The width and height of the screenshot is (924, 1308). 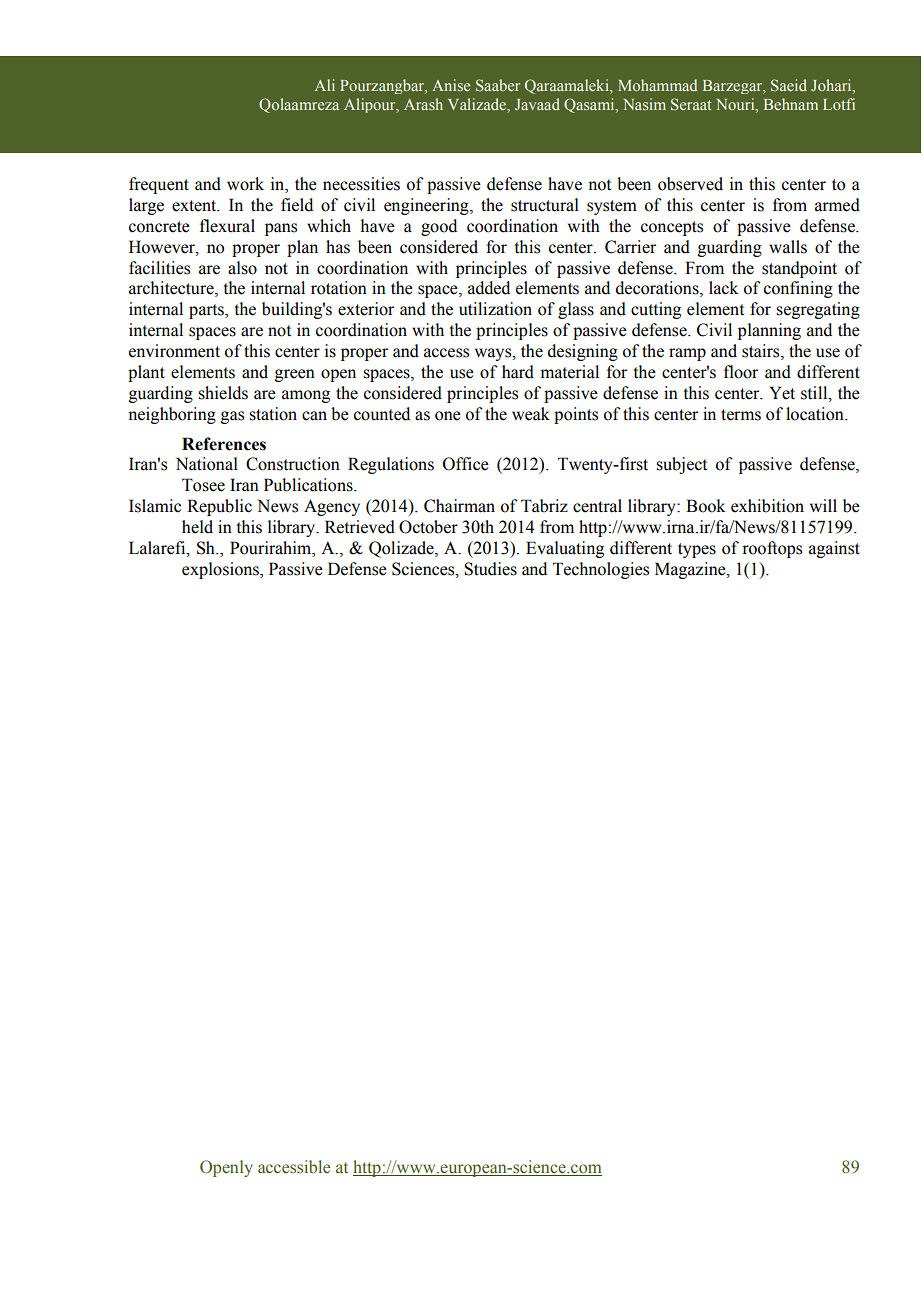 What do you see at coordinates (690, 184) in the screenshot?
I see `observed` at bounding box center [690, 184].
